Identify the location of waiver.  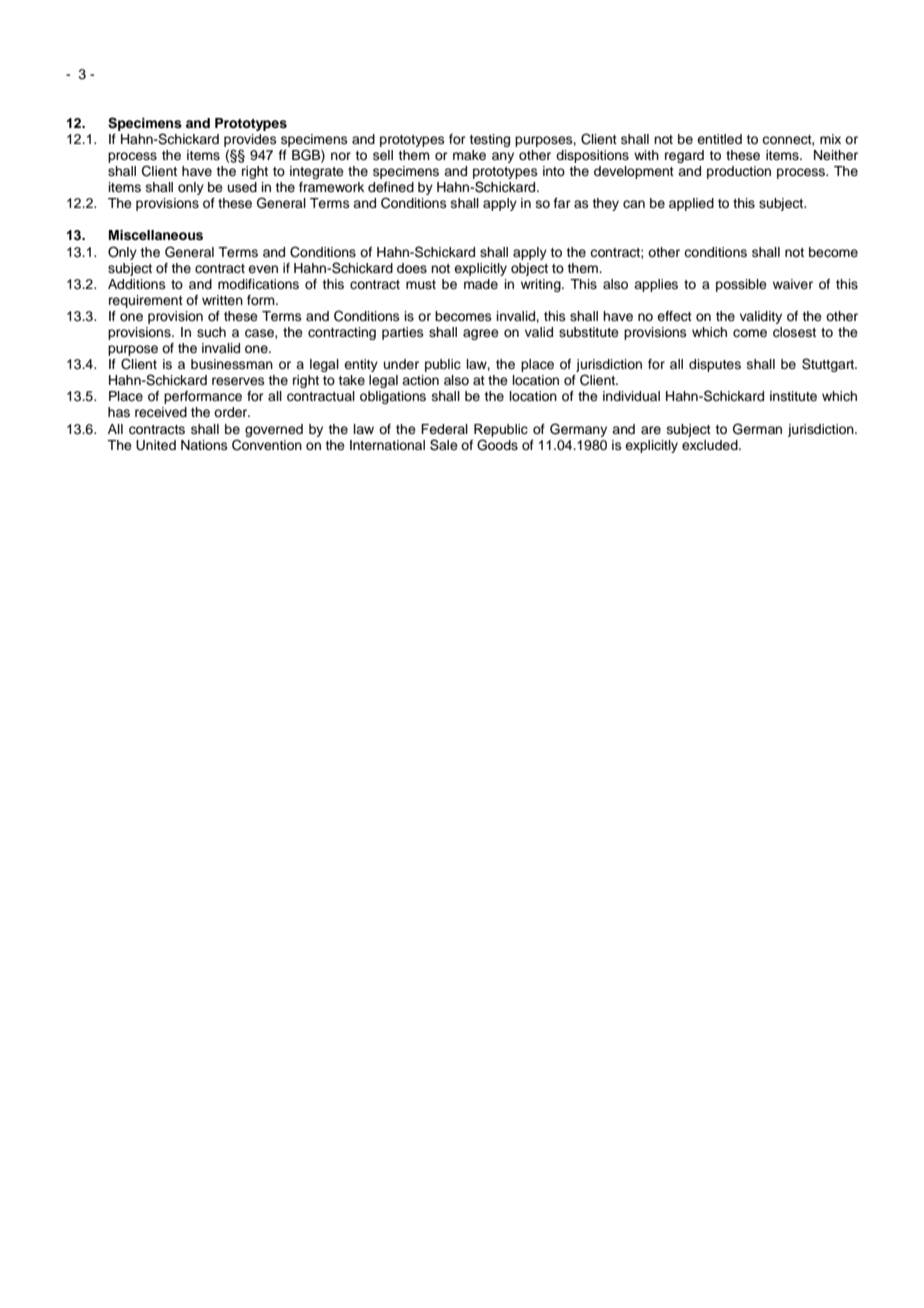
(793, 284).
